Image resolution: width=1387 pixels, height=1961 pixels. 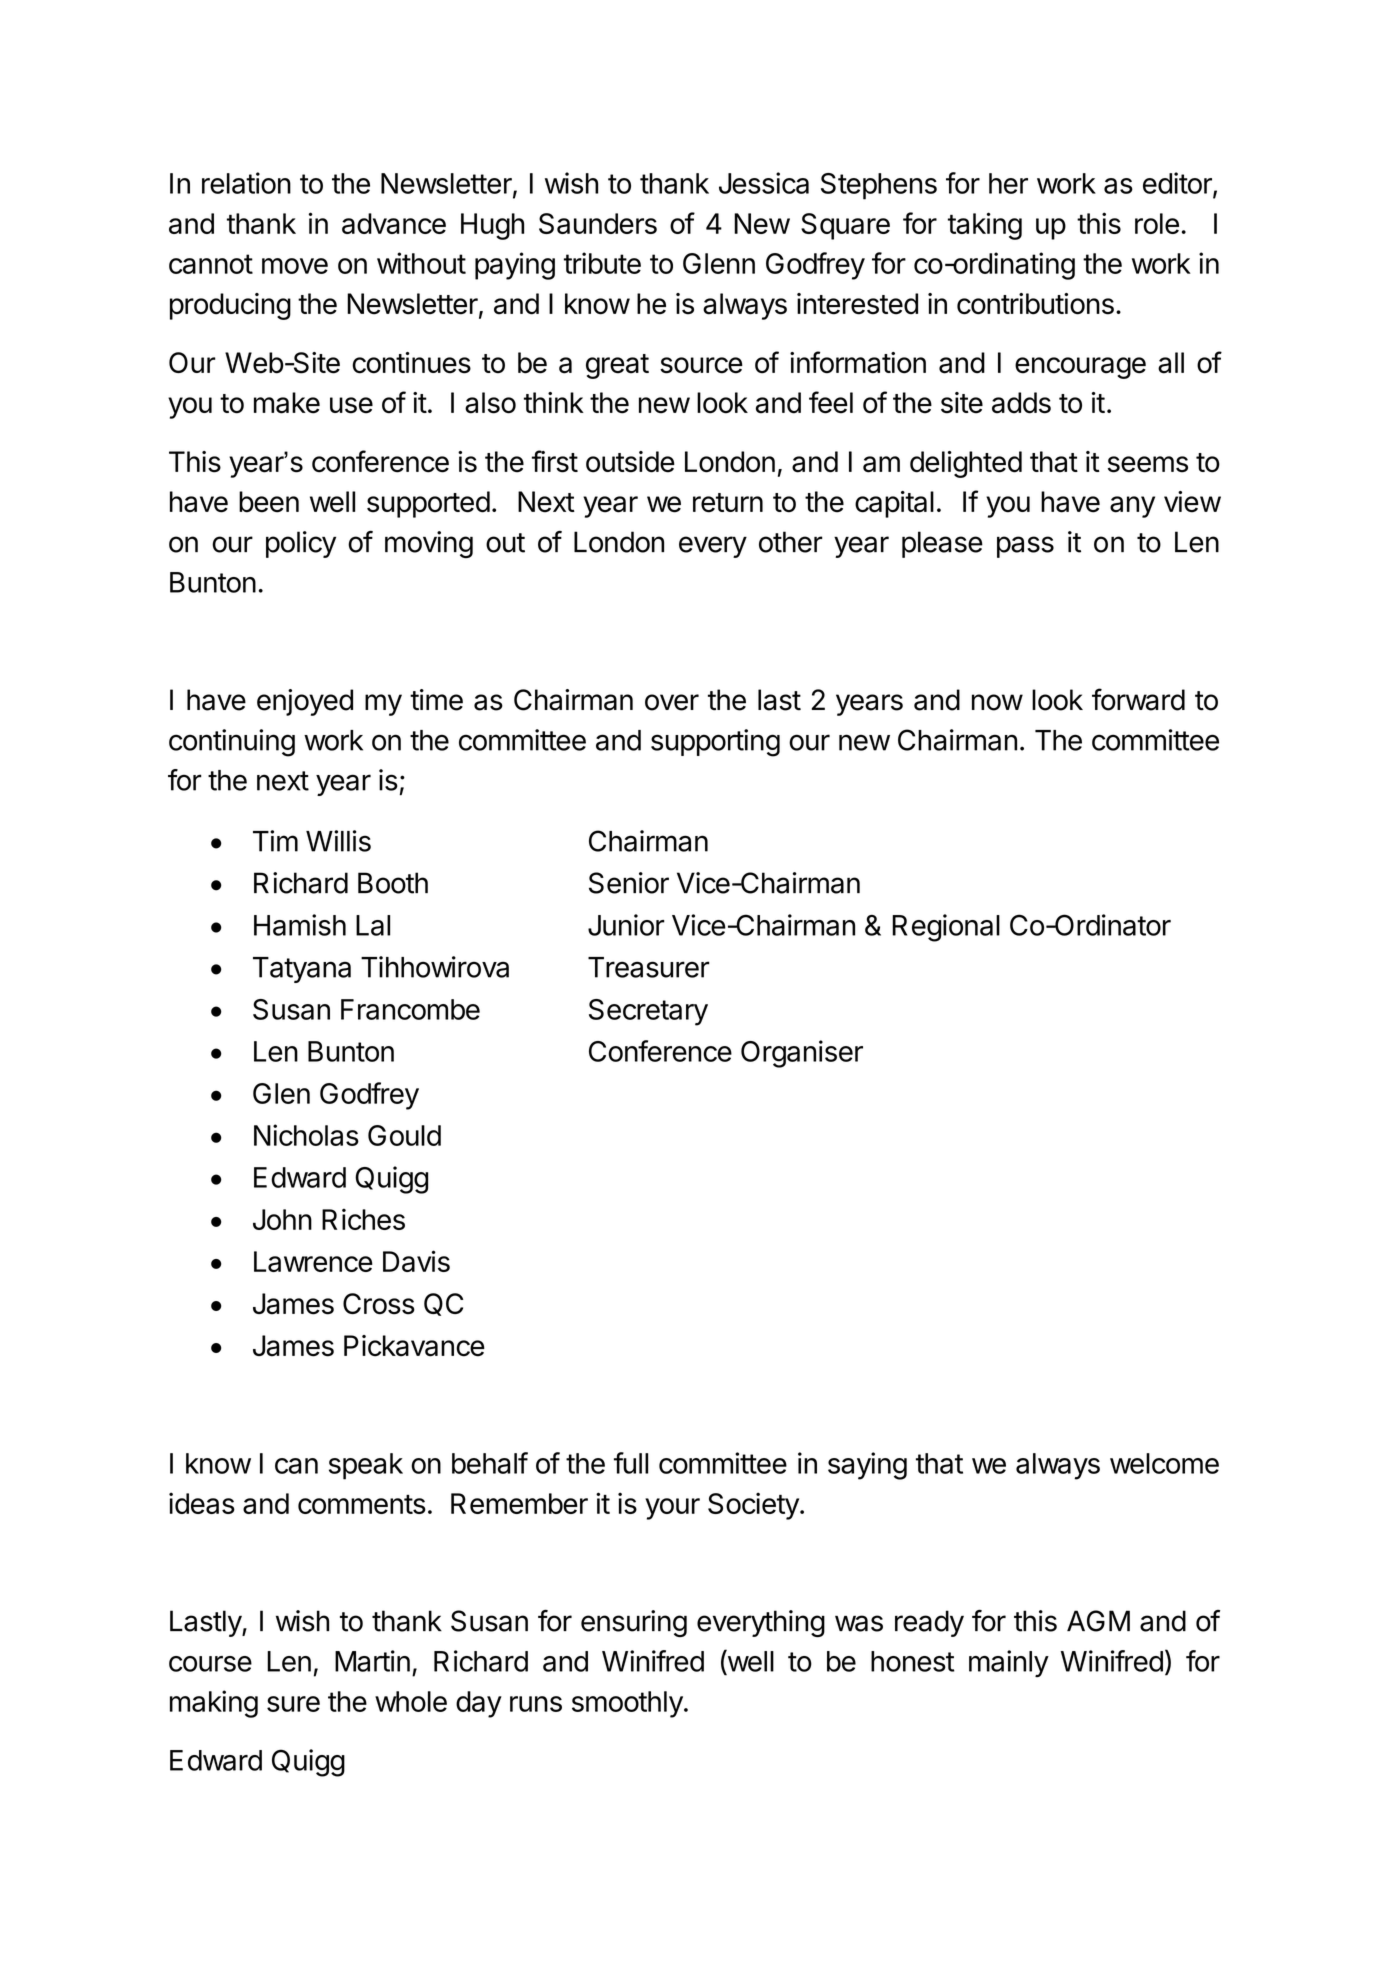 I want to click on taking, so click(x=985, y=226).
